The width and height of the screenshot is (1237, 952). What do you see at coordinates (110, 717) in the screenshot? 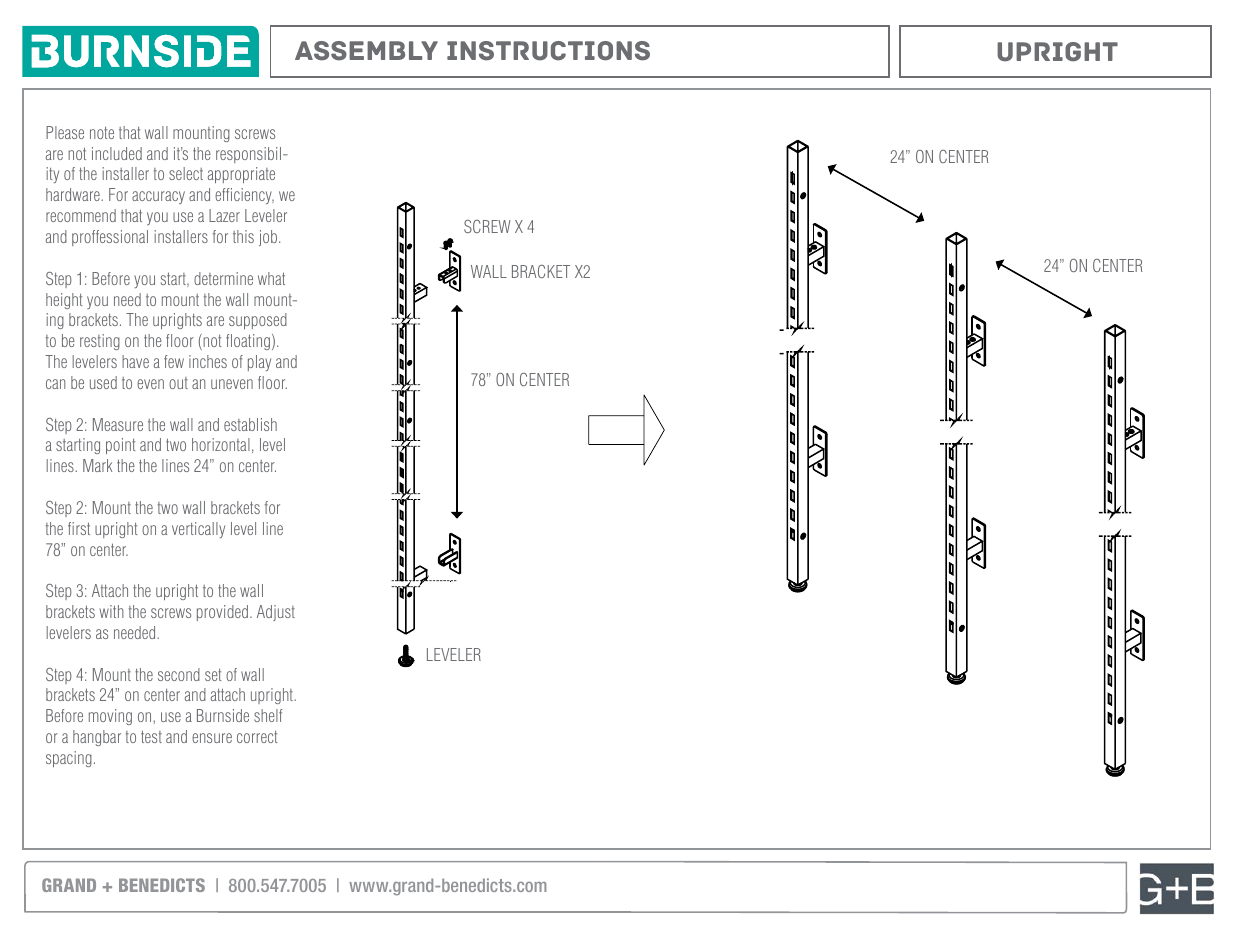
I see `moving` at bounding box center [110, 717].
